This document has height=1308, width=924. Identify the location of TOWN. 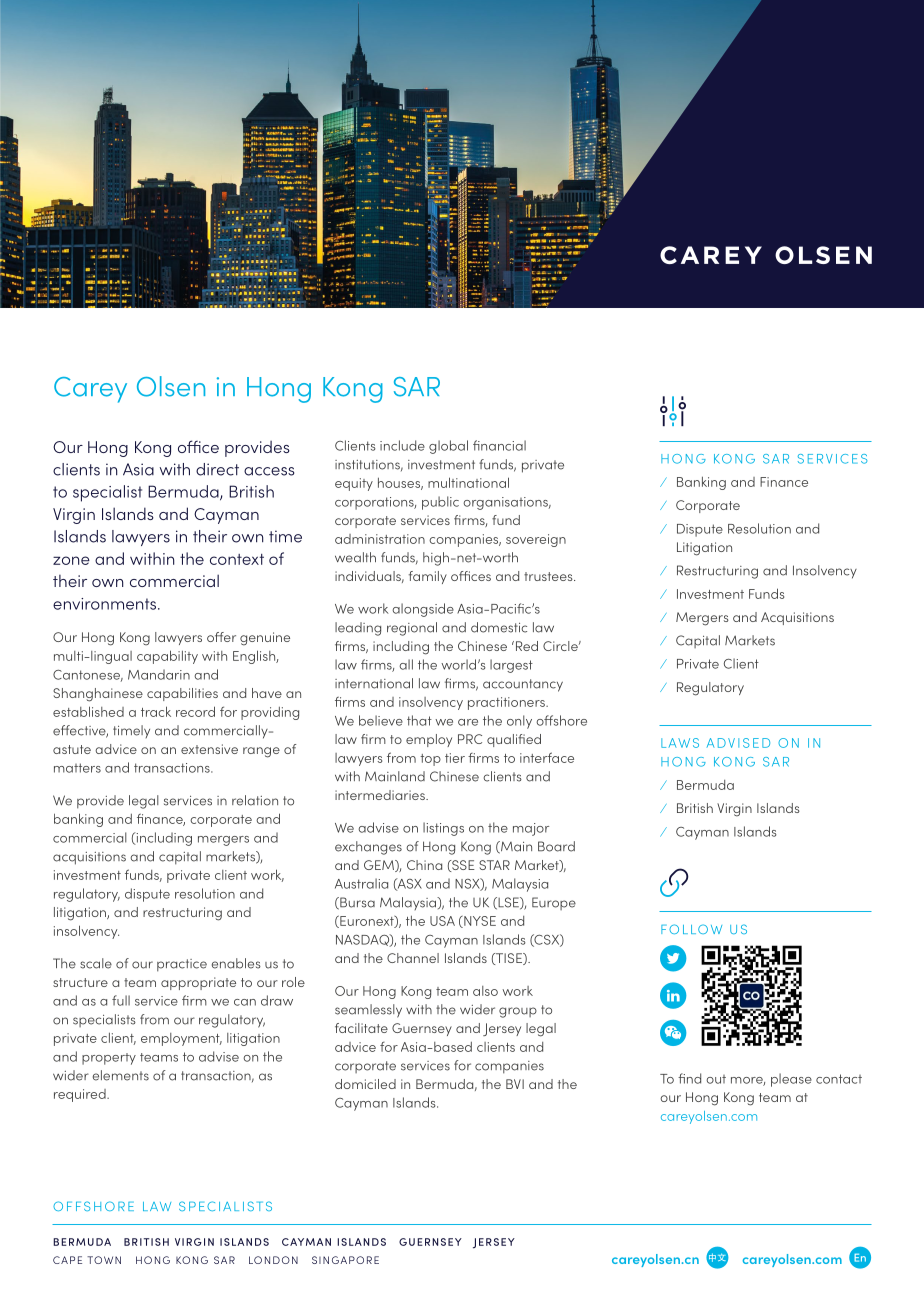
(104, 1260).
